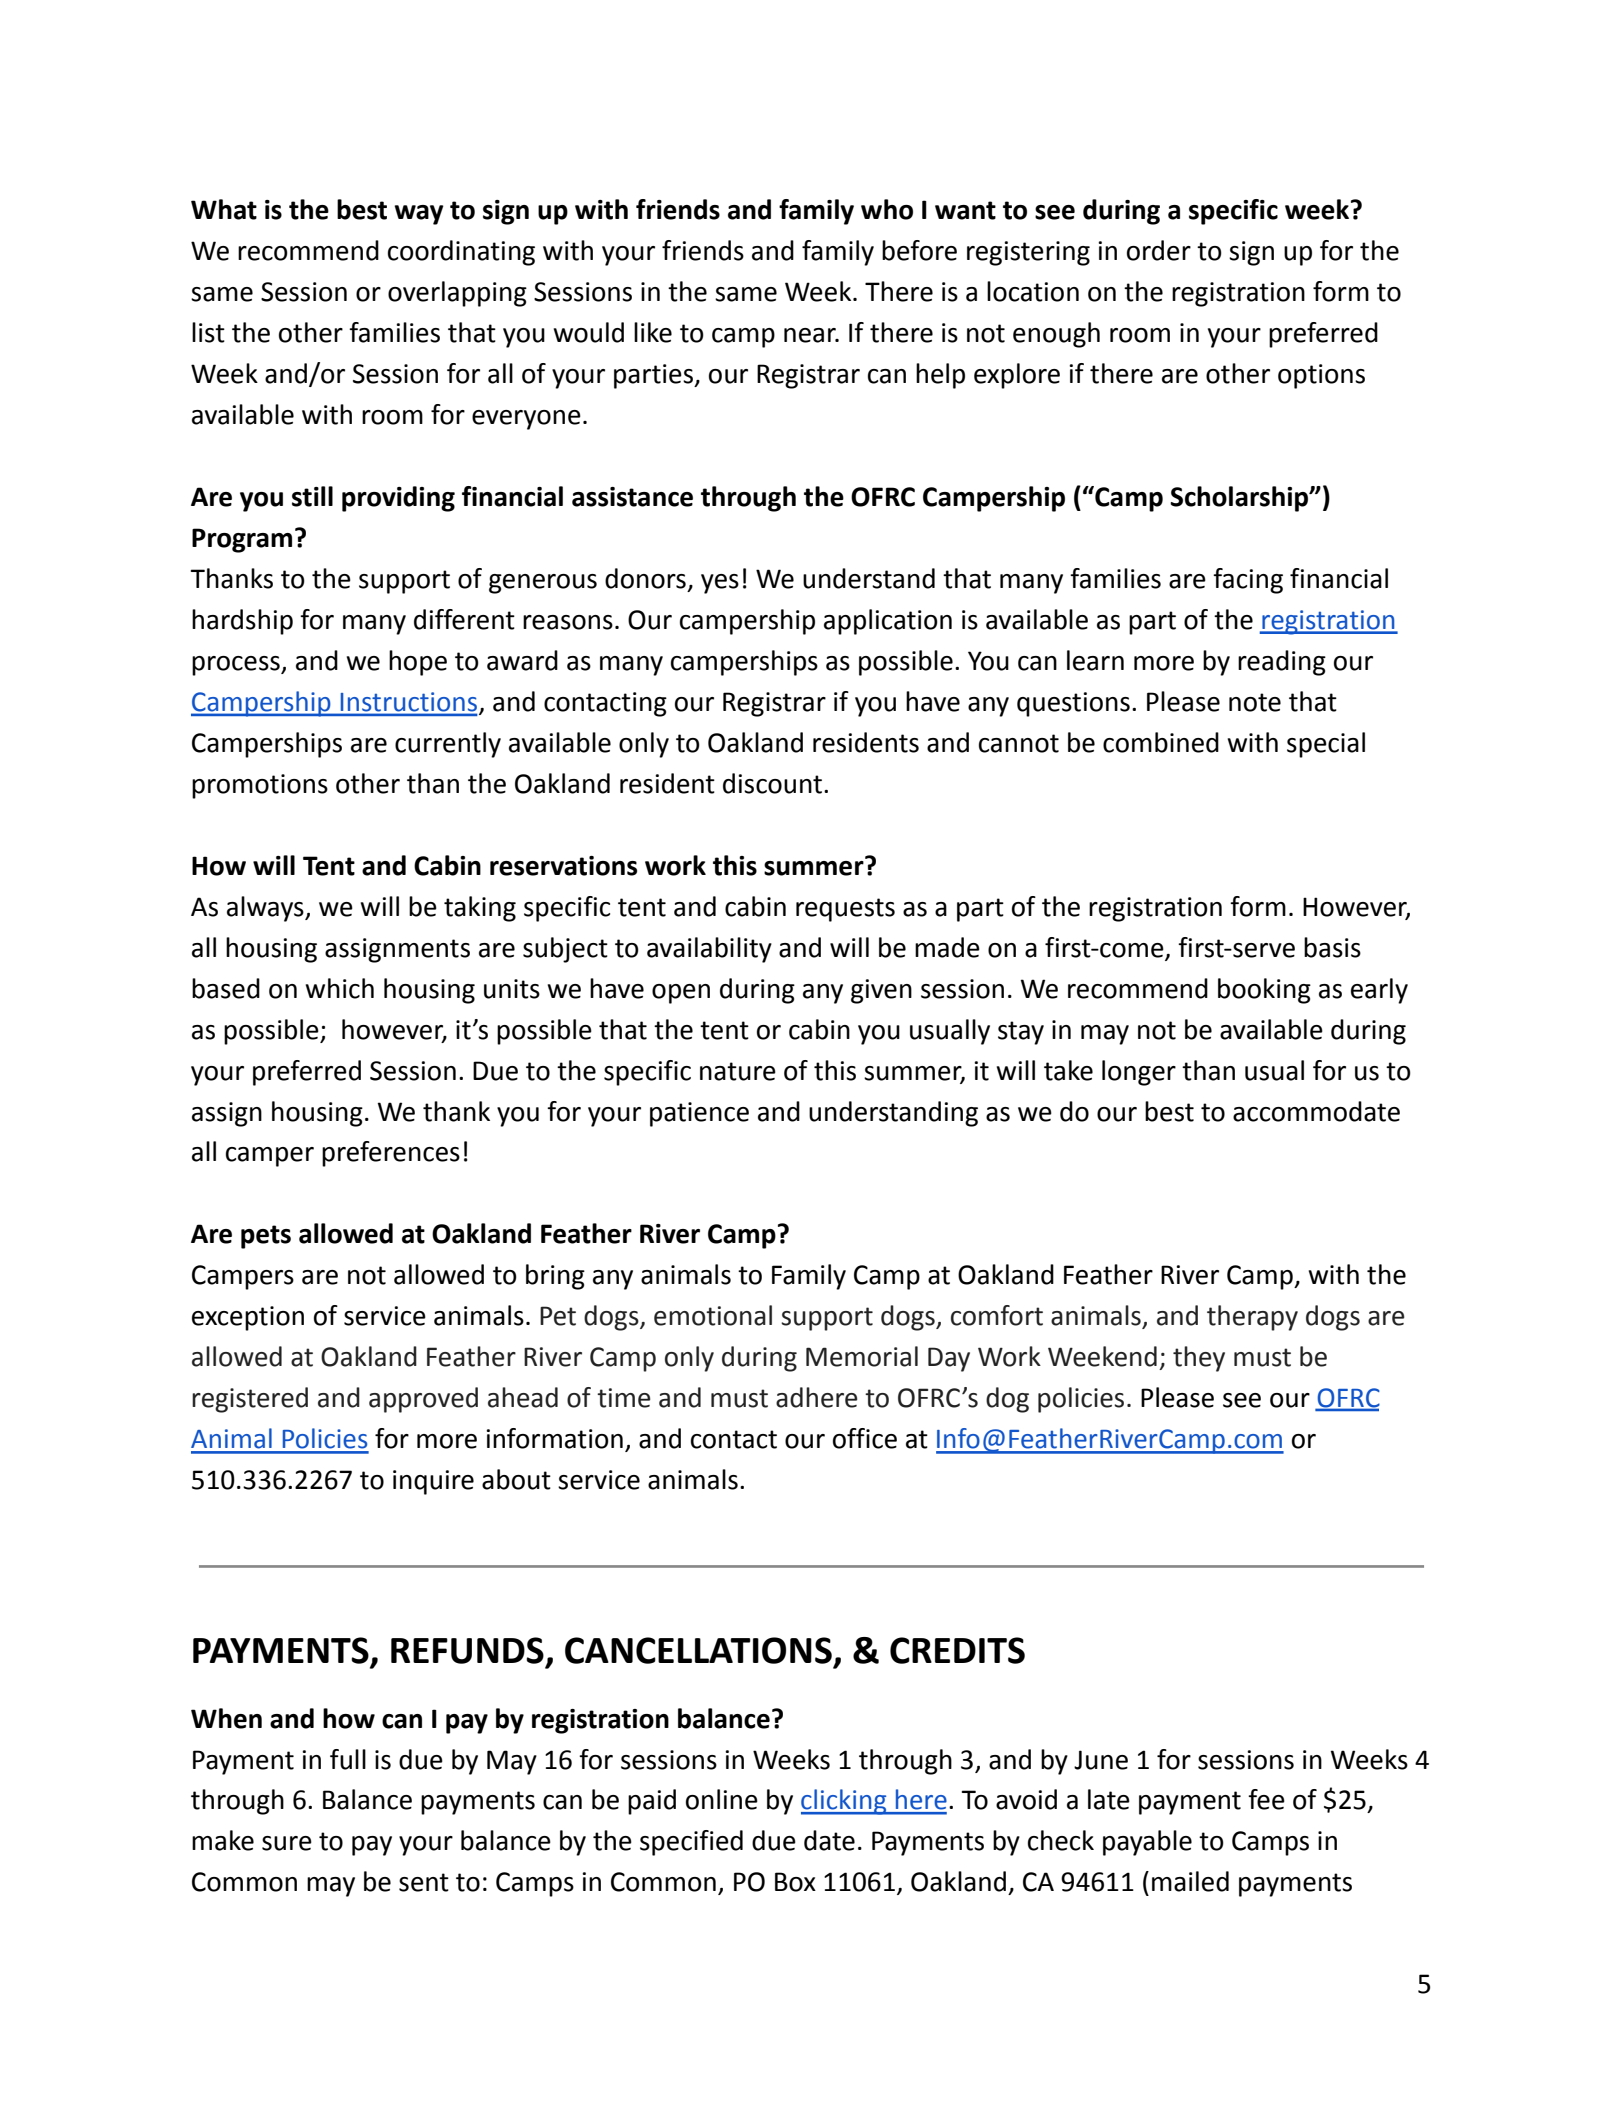  Describe the element at coordinates (1159, 250) in the image. I see `order` at that location.
